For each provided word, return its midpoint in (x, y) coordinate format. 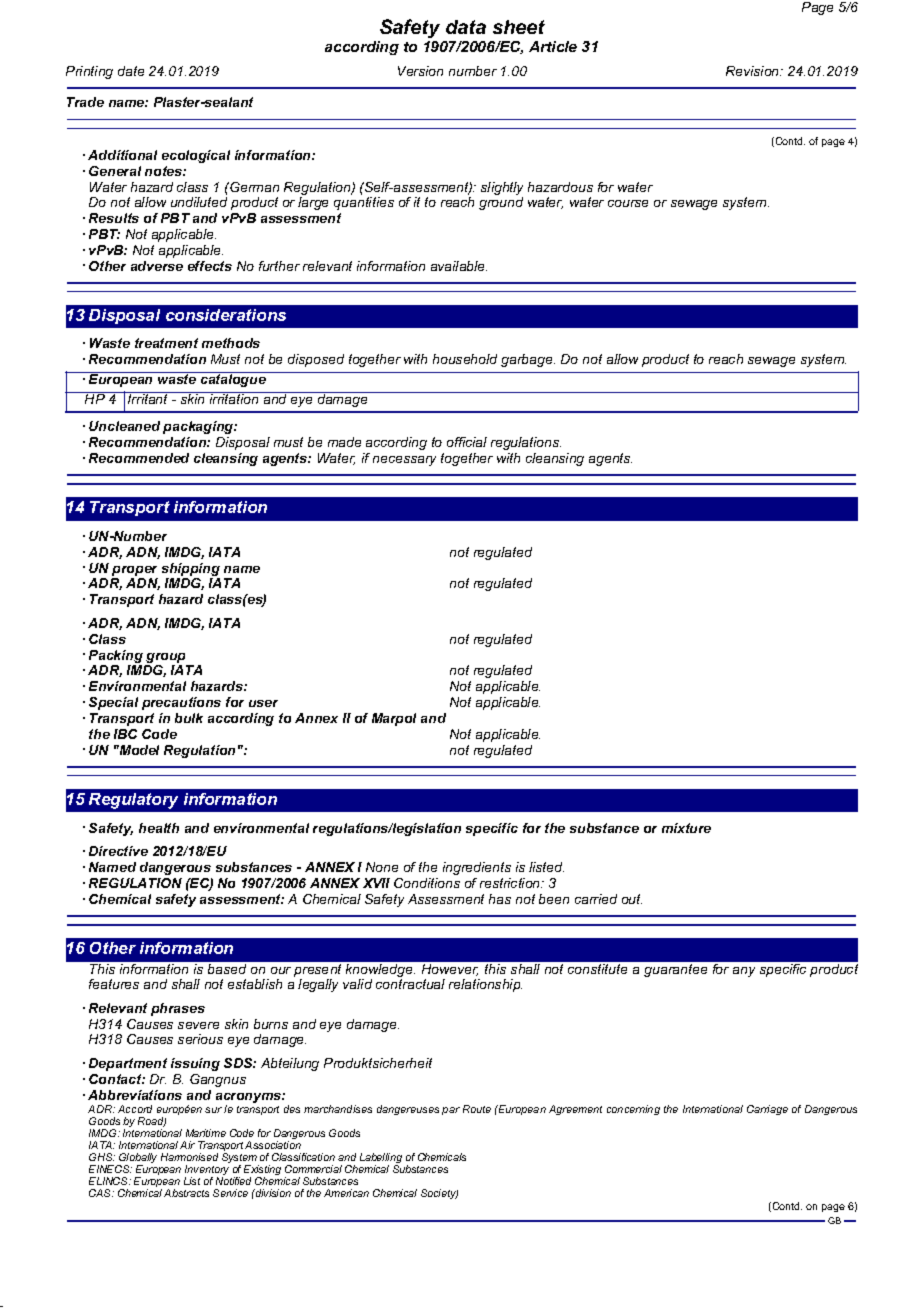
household (465, 359)
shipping (191, 569)
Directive (118, 851)
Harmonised (189, 1157)
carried (596, 899)
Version (420, 71)
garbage (528, 360)
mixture (686, 828)
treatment (166, 343)
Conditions (427, 883)
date (131, 71)
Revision (754, 71)
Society (439, 1194)
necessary (404, 461)
